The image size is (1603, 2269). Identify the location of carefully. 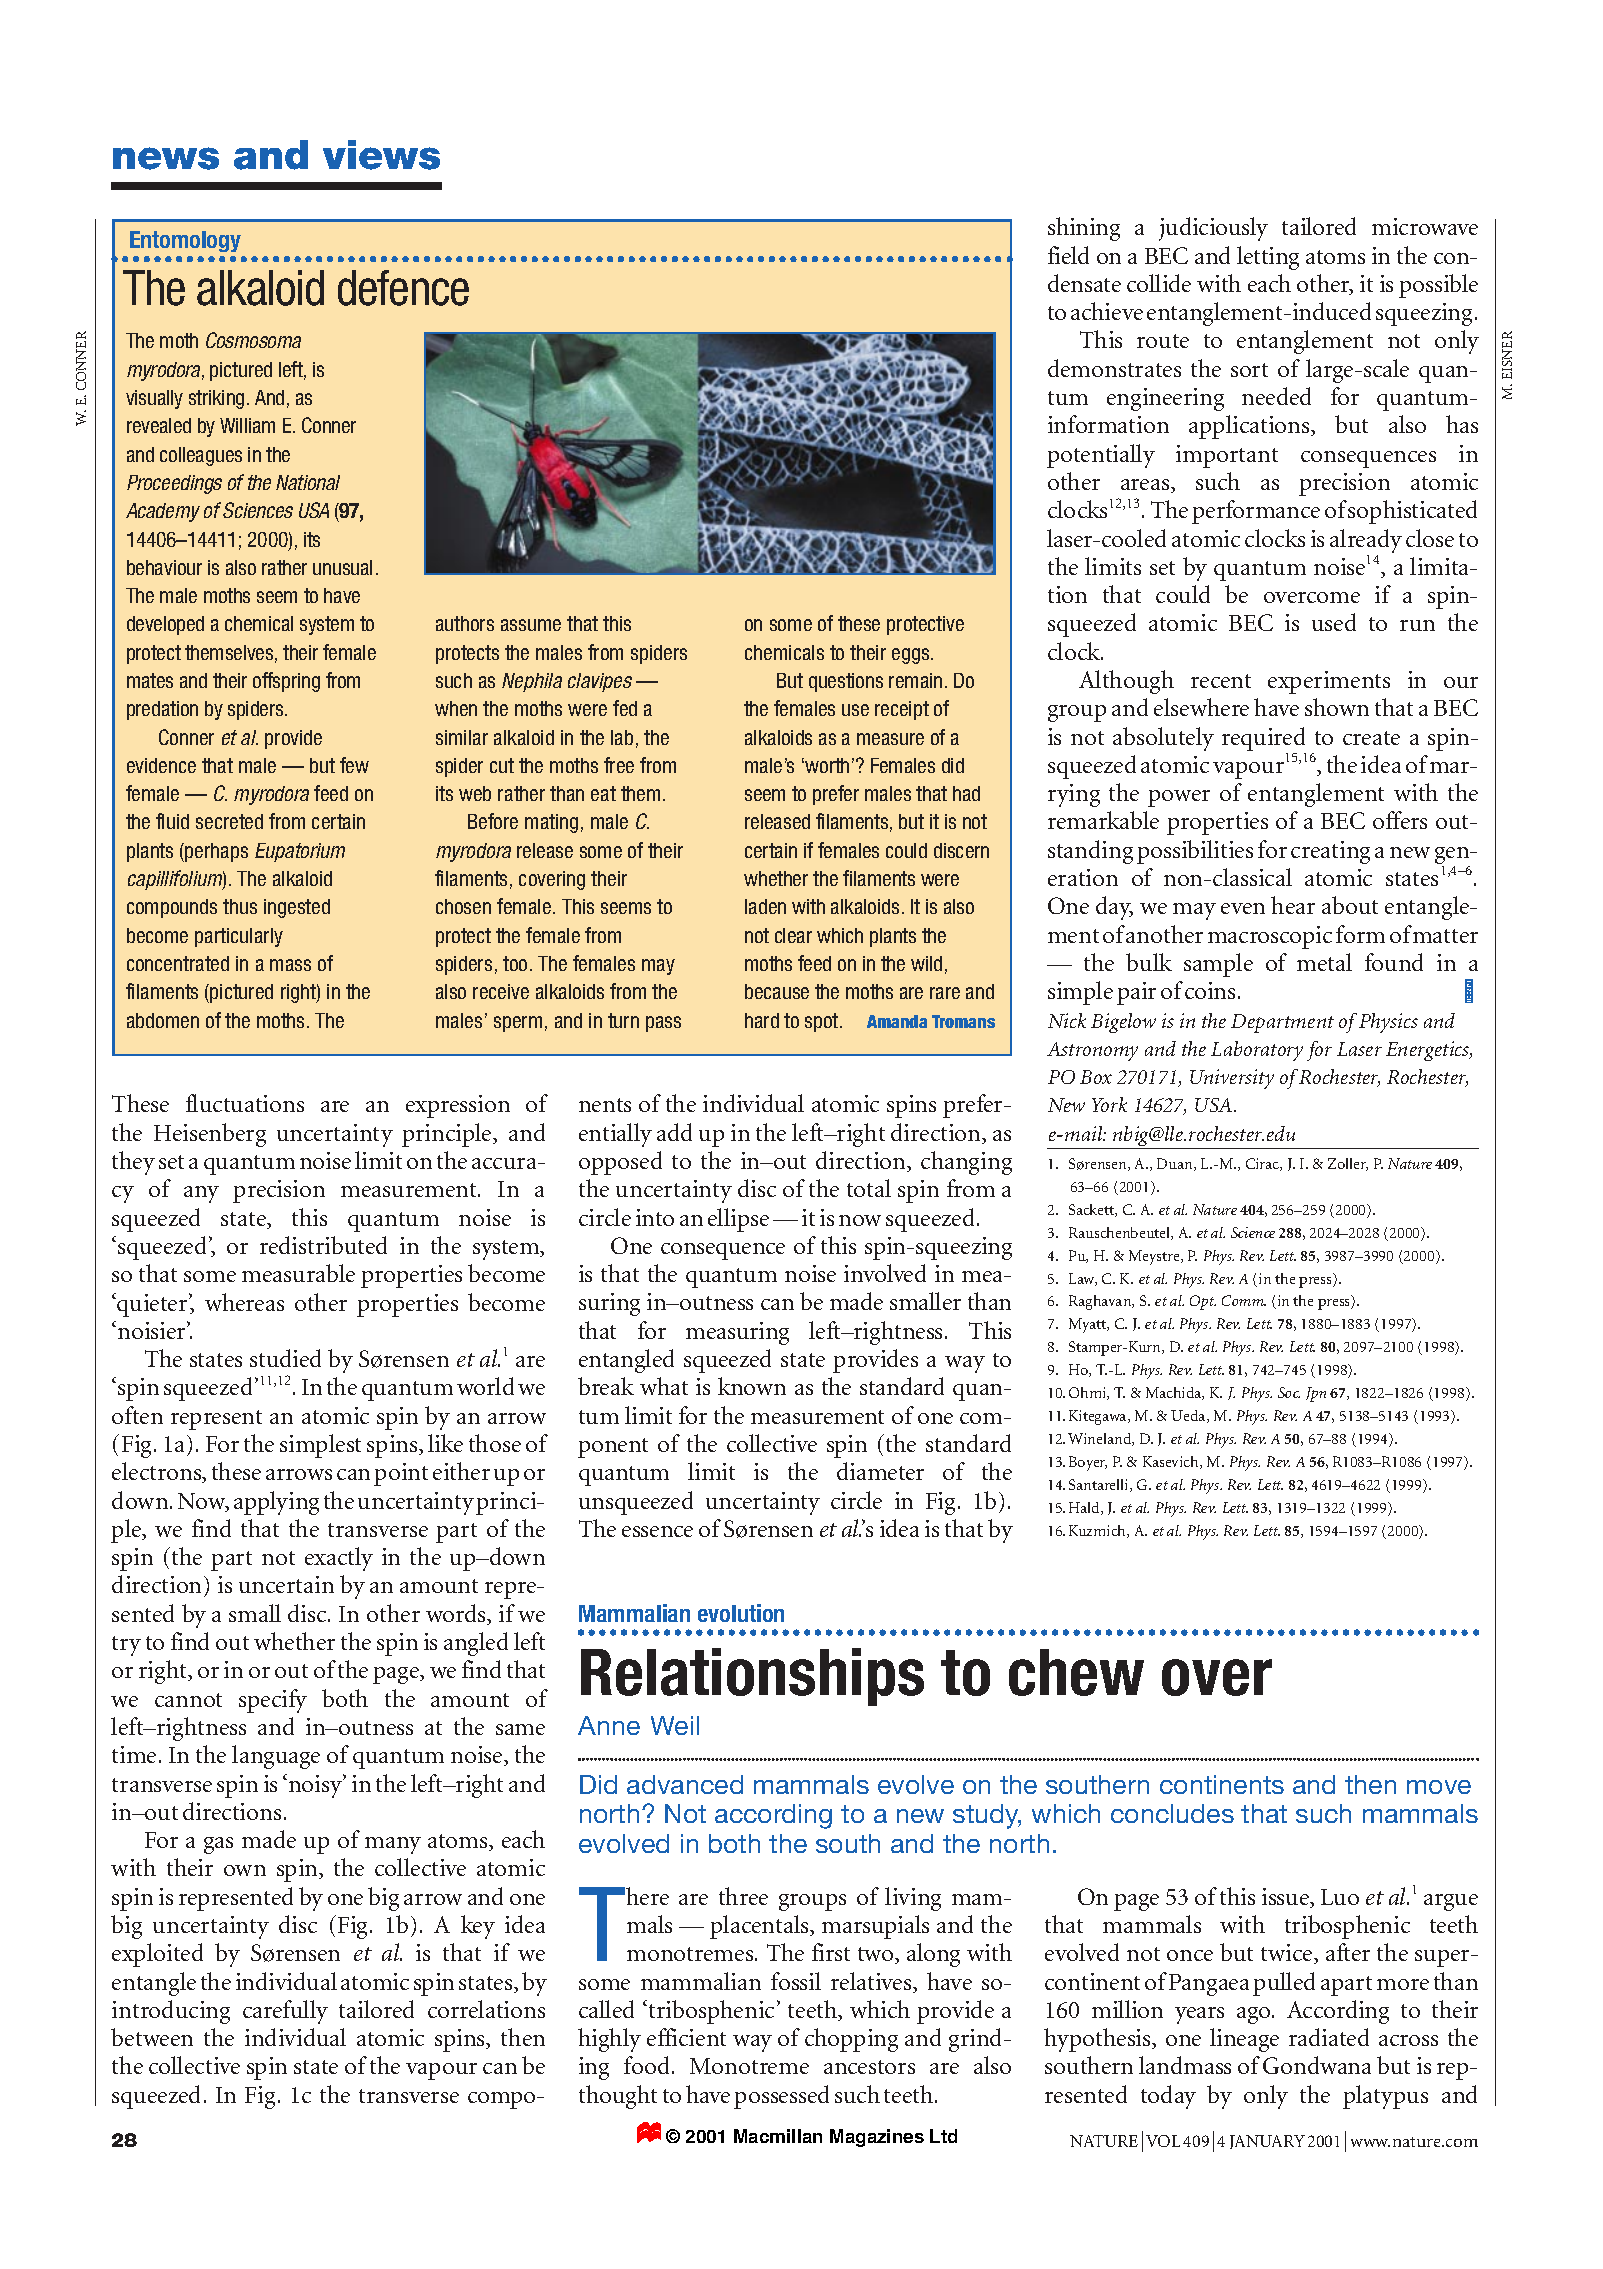
(285, 2012).
